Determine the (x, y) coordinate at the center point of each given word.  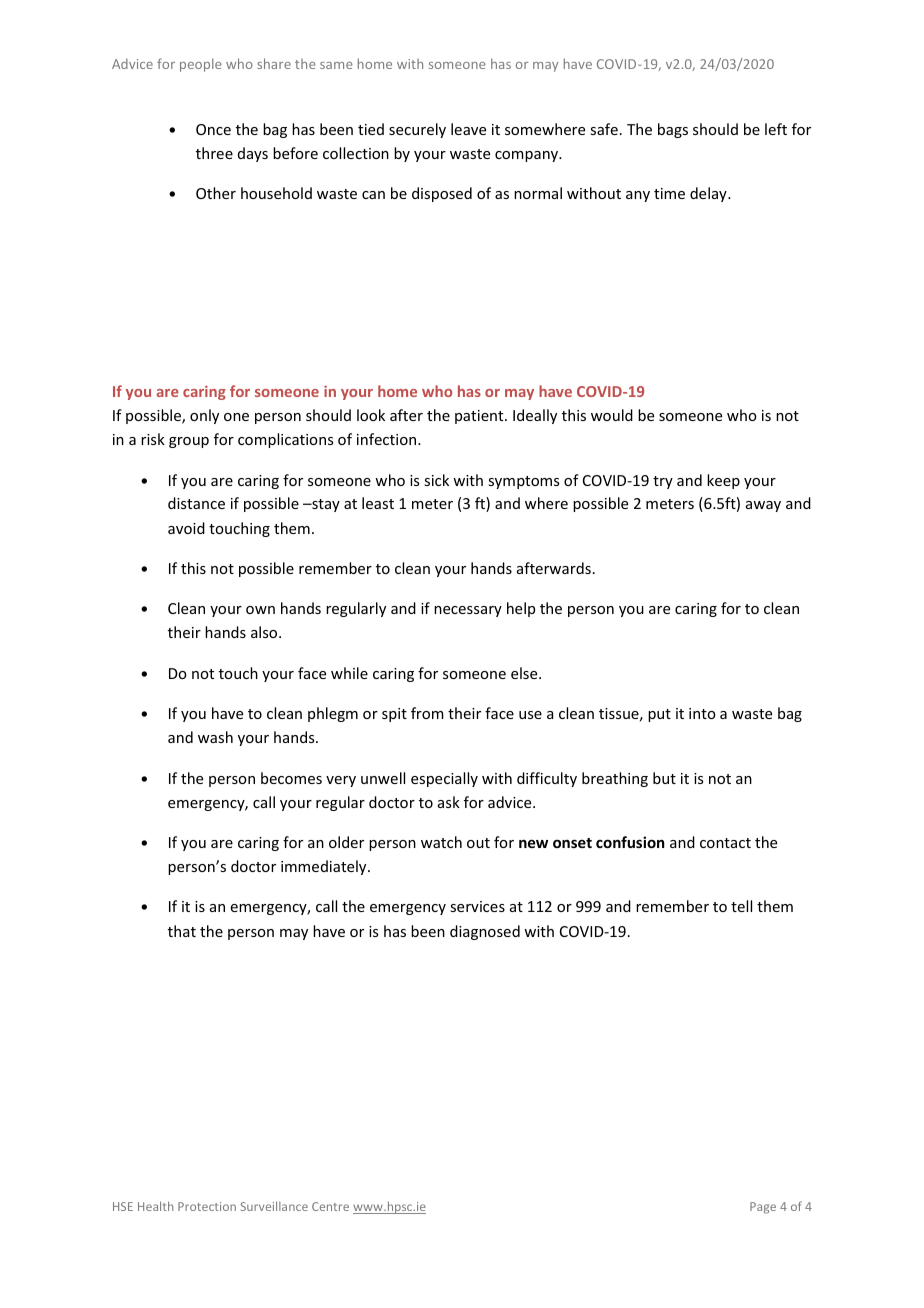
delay (709, 194)
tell (741, 906)
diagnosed (485, 932)
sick (436, 480)
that (182, 931)
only (204, 416)
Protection (207, 1206)
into (702, 713)
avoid (186, 528)
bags (673, 130)
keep (723, 481)
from (427, 713)
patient (480, 417)
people (201, 65)
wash (215, 737)
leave (468, 129)
